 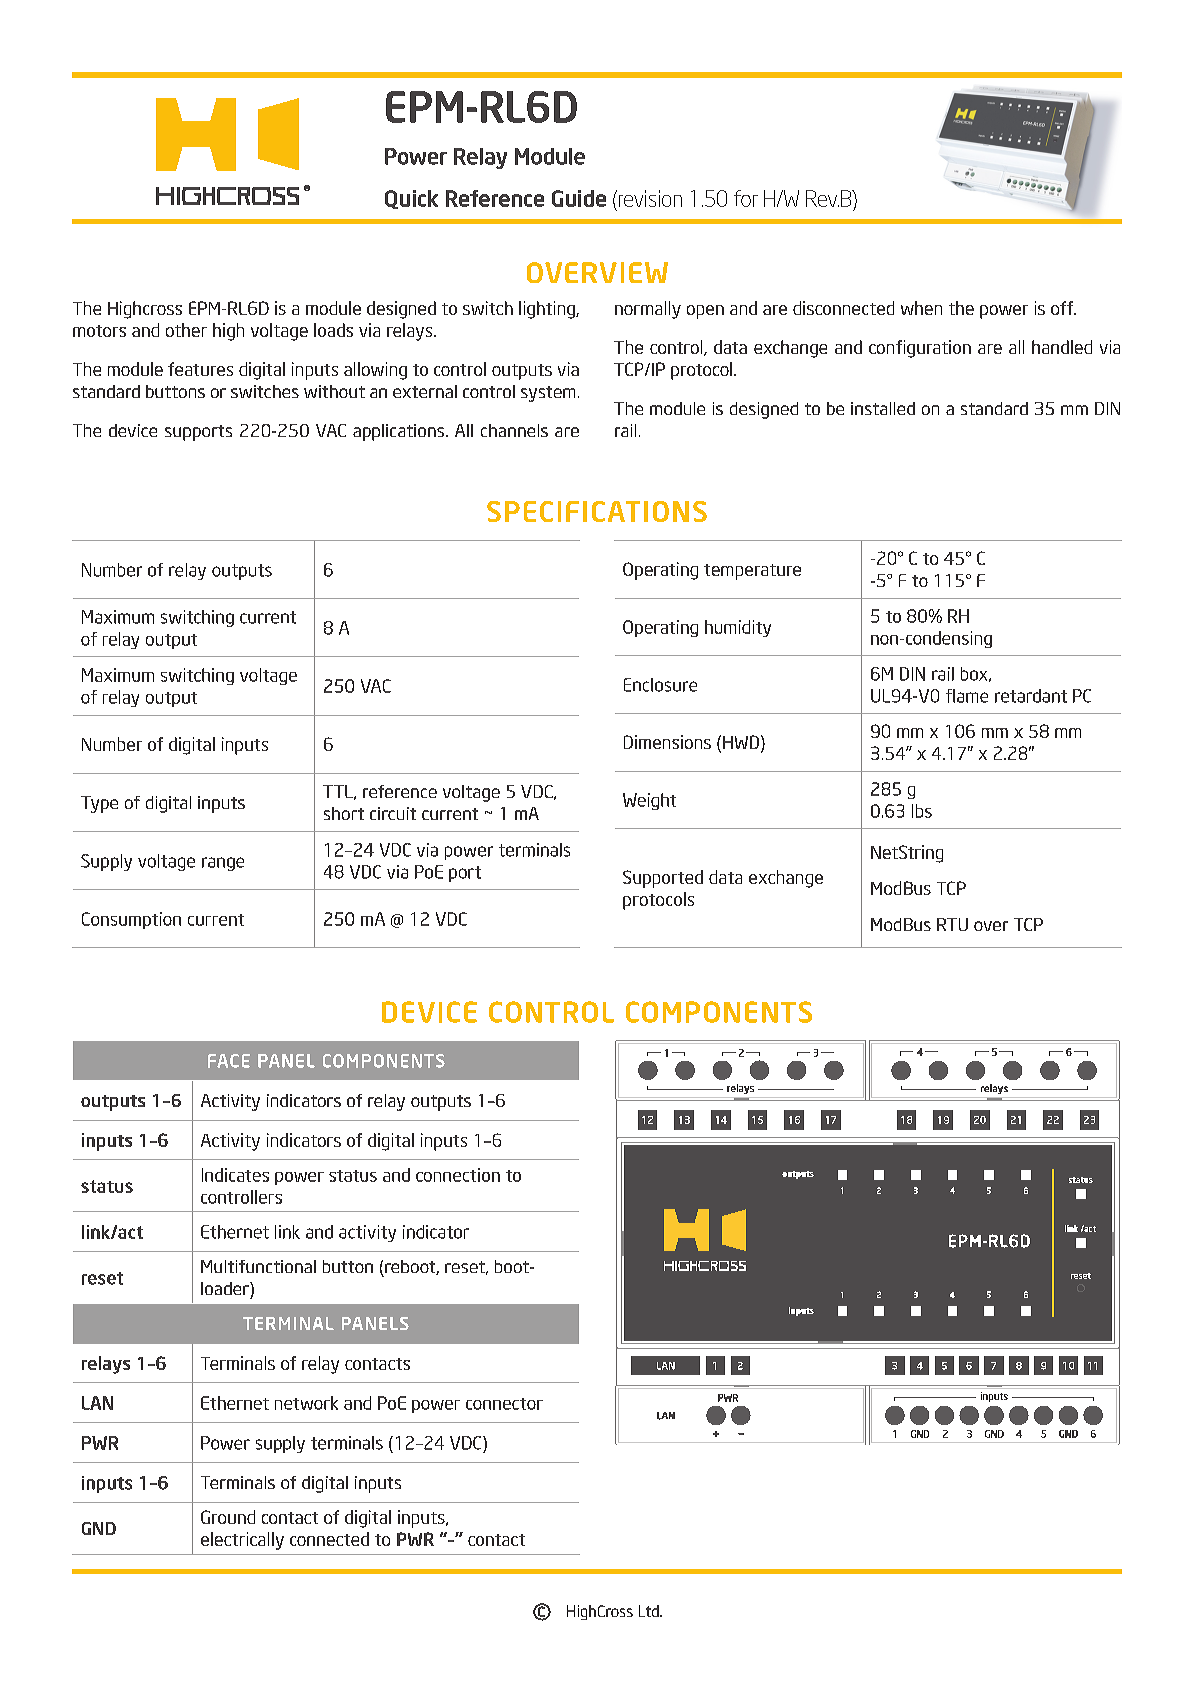 What do you see at coordinates (258, 1266) in the document?
I see `Multifunctional` at bounding box center [258, 1266].
